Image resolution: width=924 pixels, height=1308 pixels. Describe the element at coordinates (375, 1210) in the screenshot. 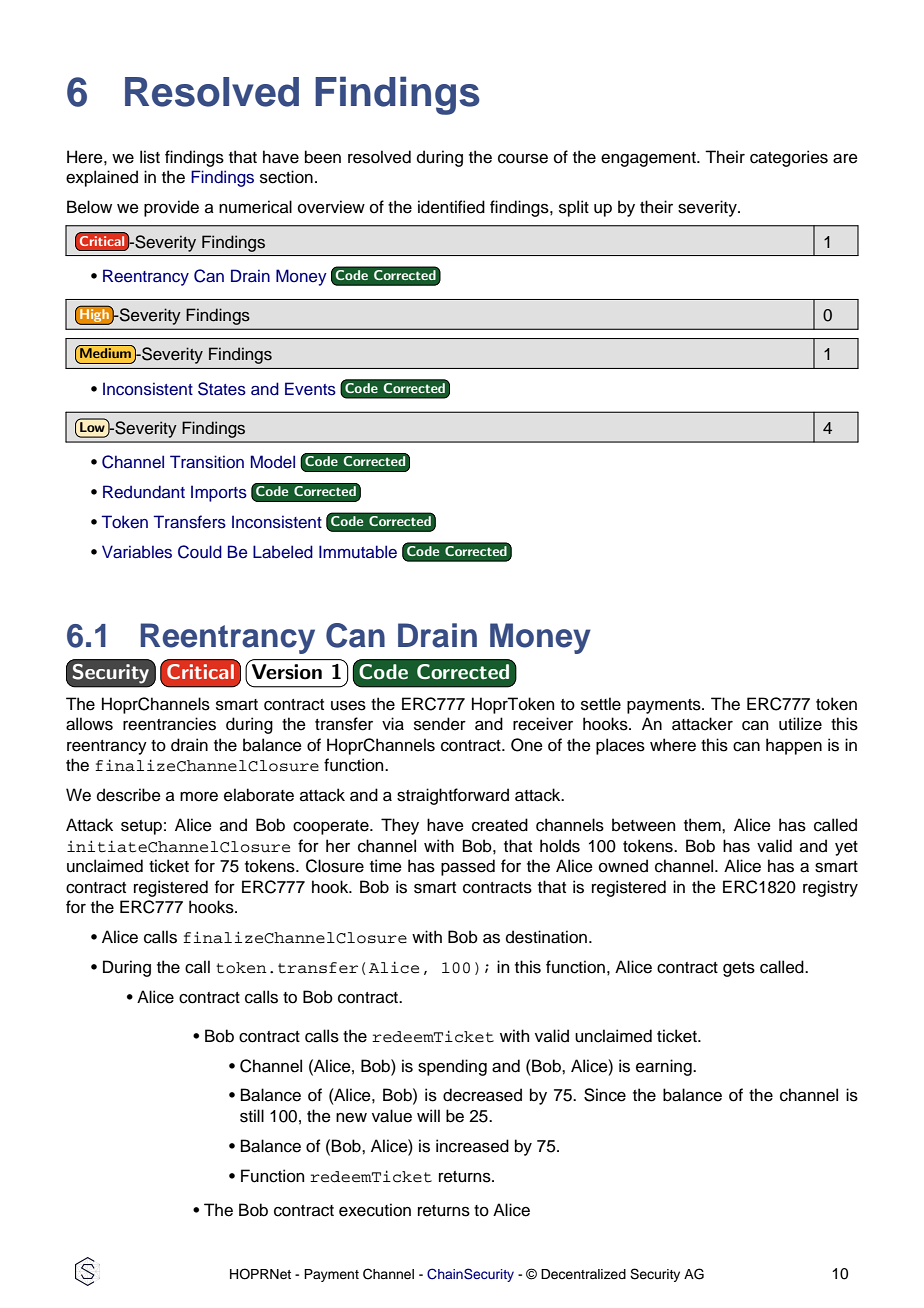

I see `execution` at that location.
